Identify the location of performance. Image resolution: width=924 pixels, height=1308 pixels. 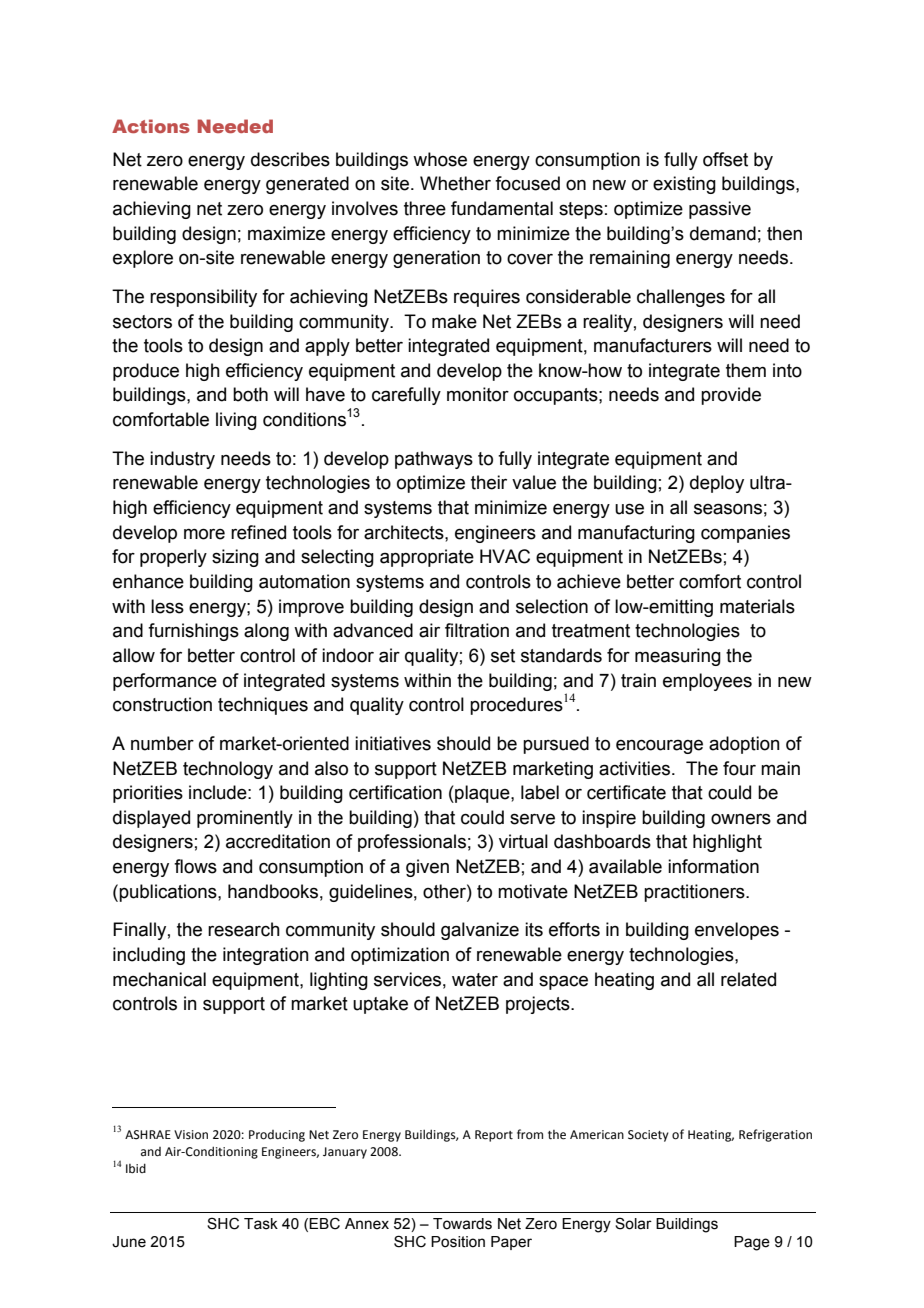
(165, 682).
